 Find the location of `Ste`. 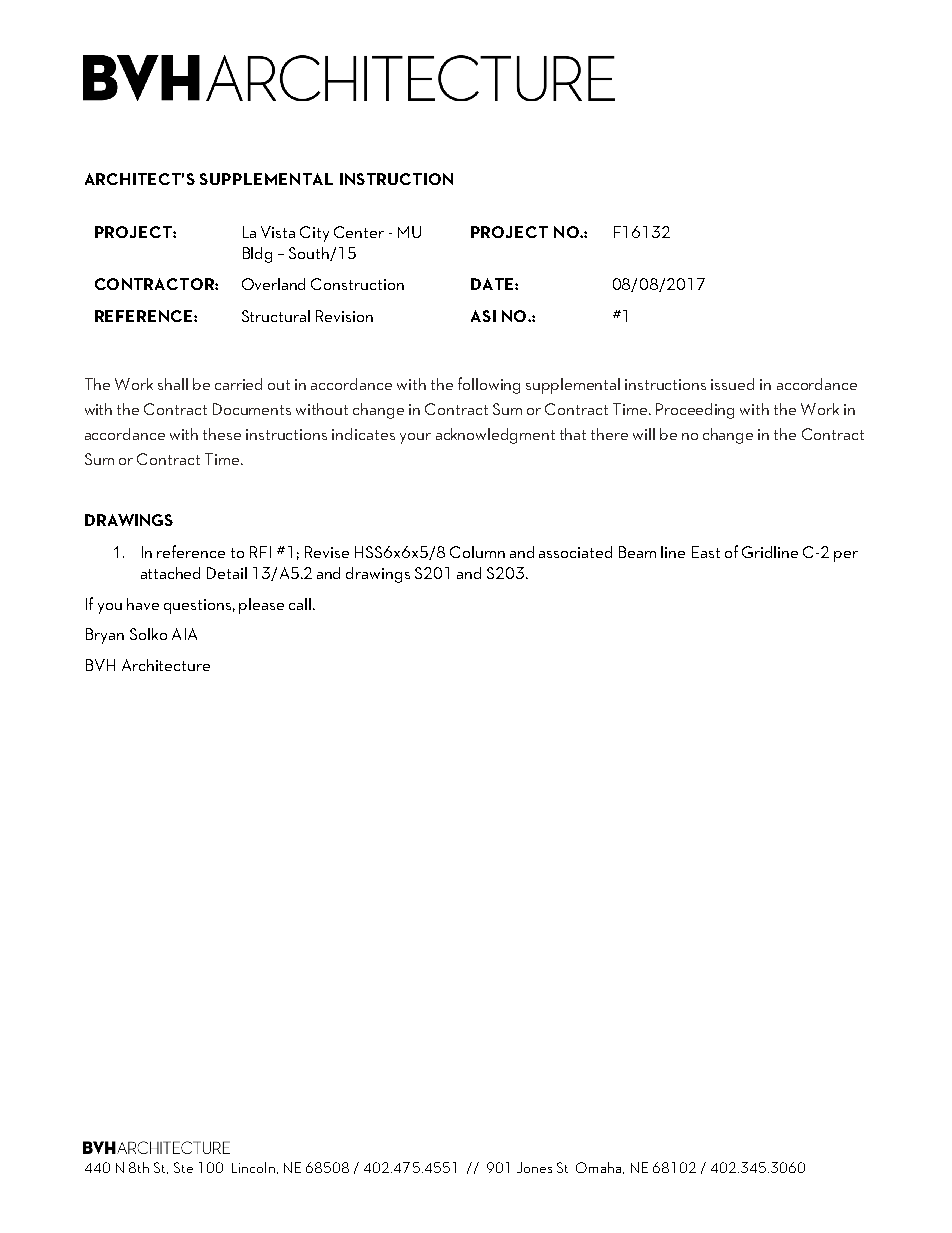

Ste is located at coordinates (183, 1167).
